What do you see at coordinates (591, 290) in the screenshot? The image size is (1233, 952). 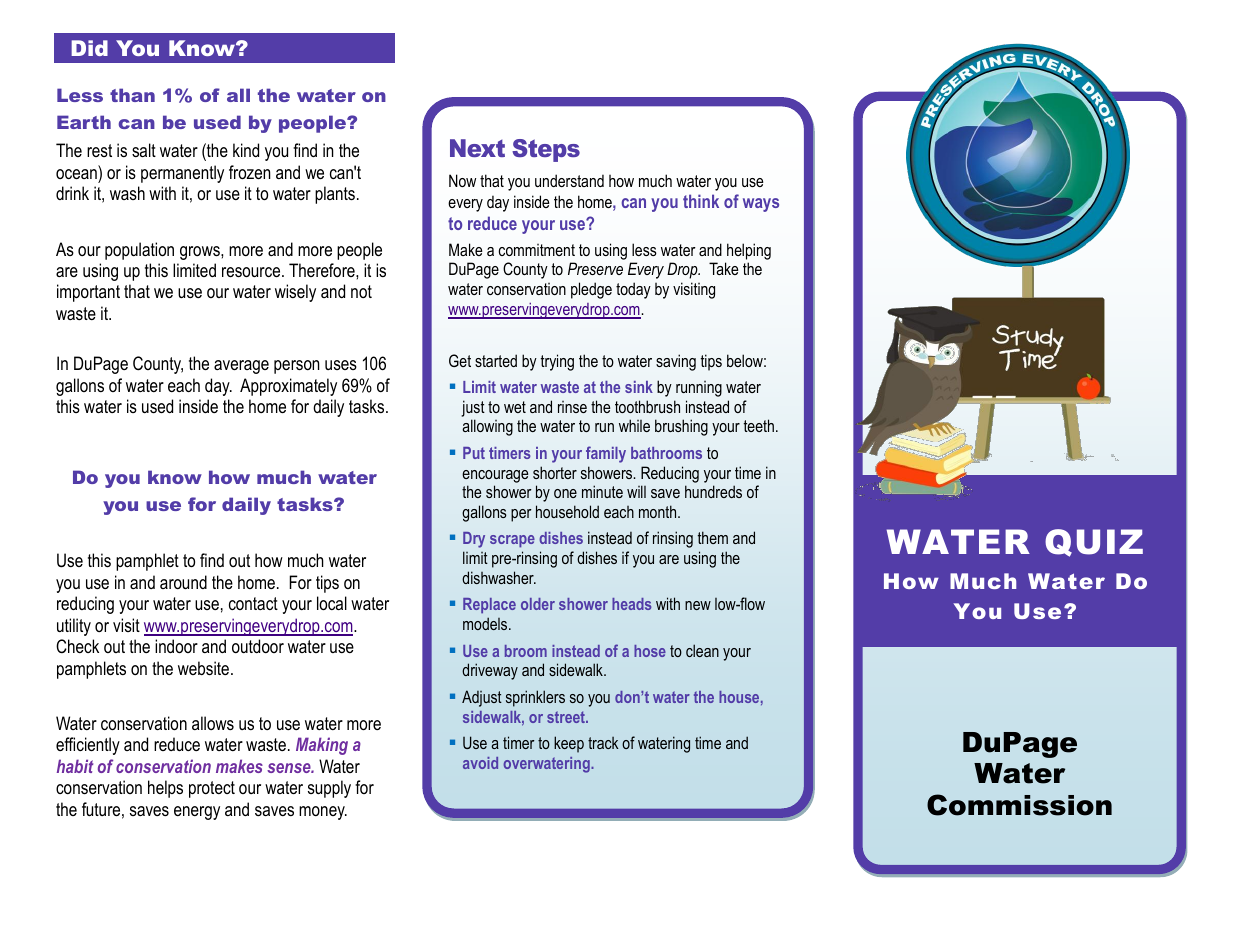 I see `pledge` at bounding box center [591, 290].
